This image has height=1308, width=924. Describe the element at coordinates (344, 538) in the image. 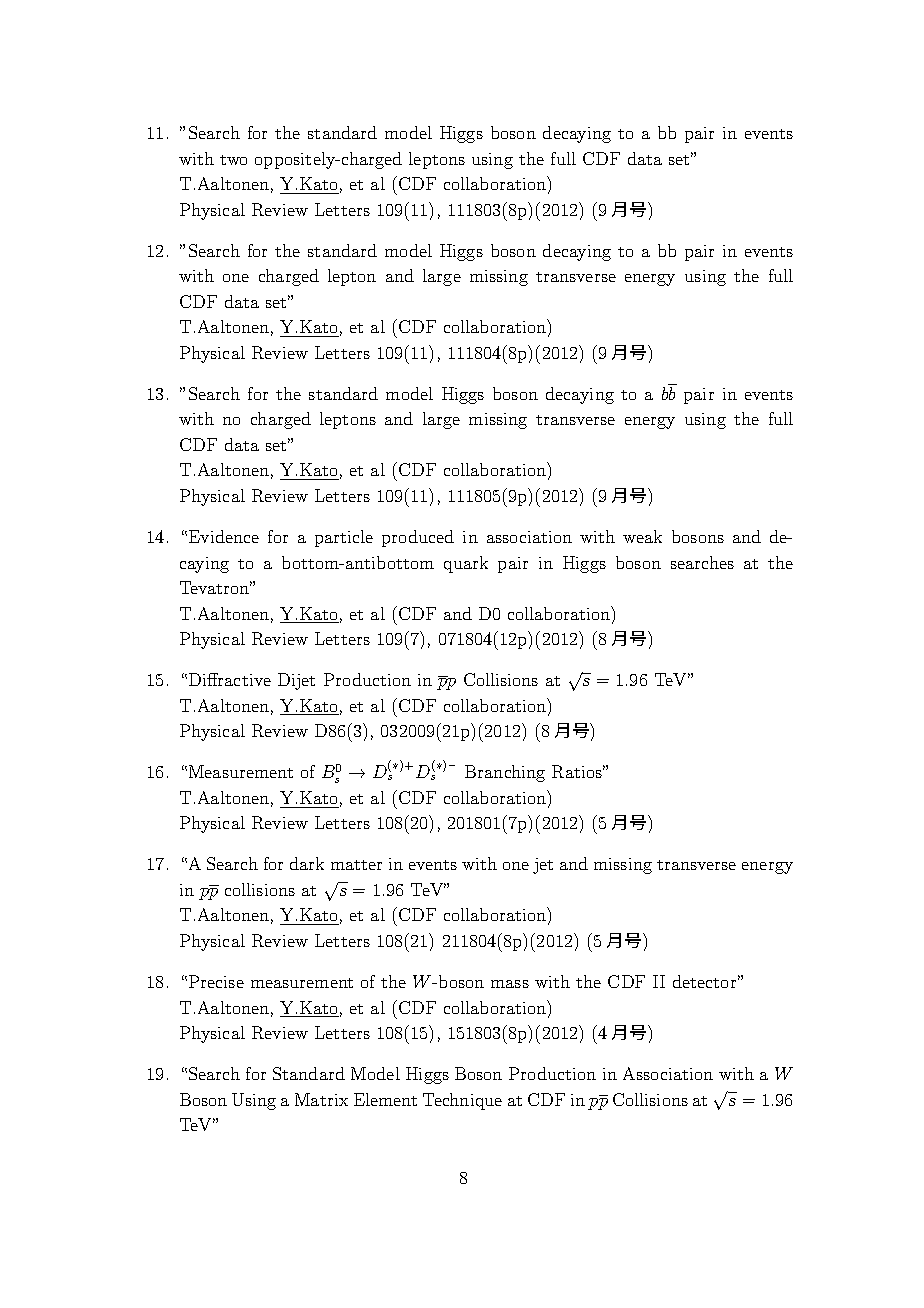

I see `particle` at that location.
